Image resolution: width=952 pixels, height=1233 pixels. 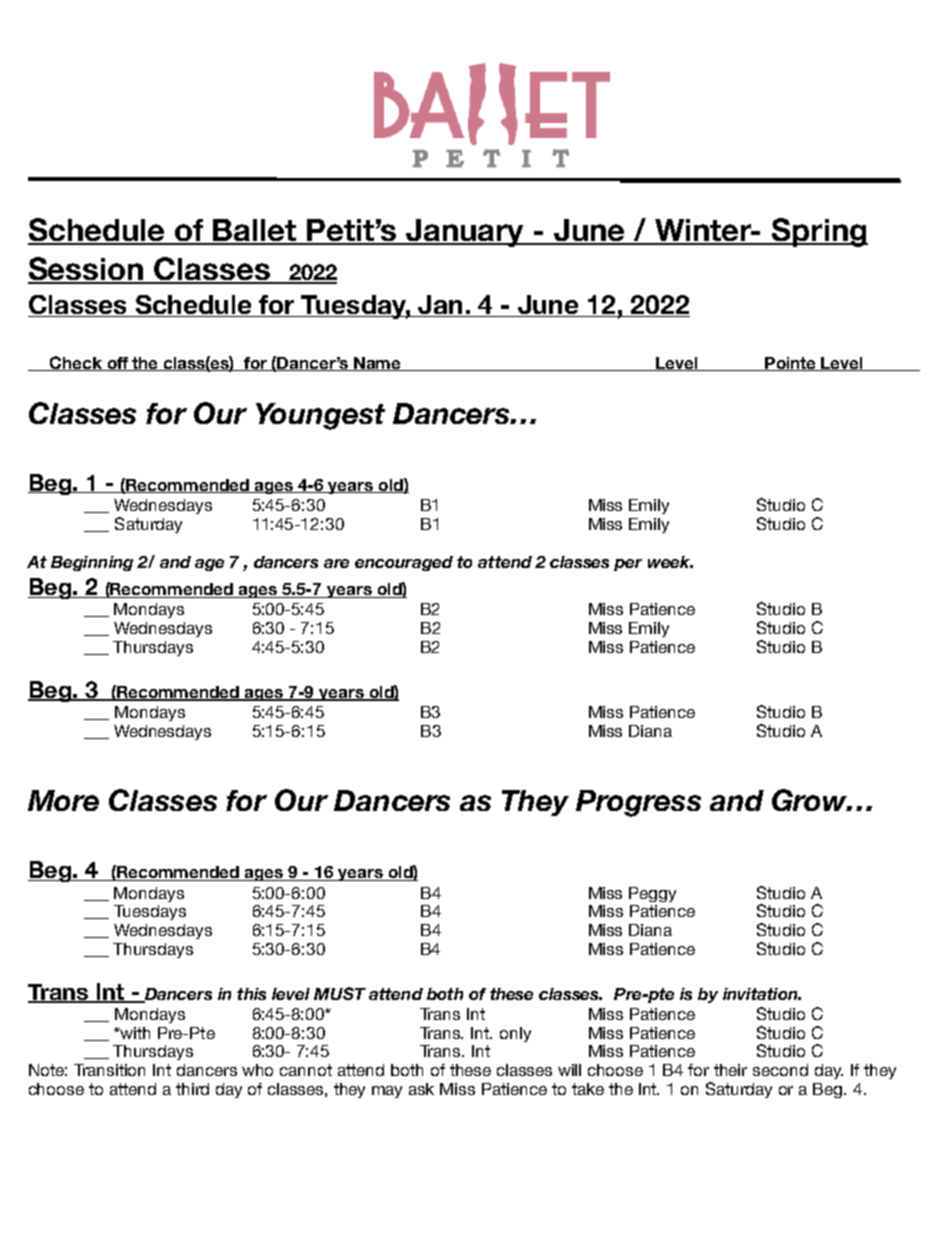 I want to click on ask, so click(x=421, y=1089).
